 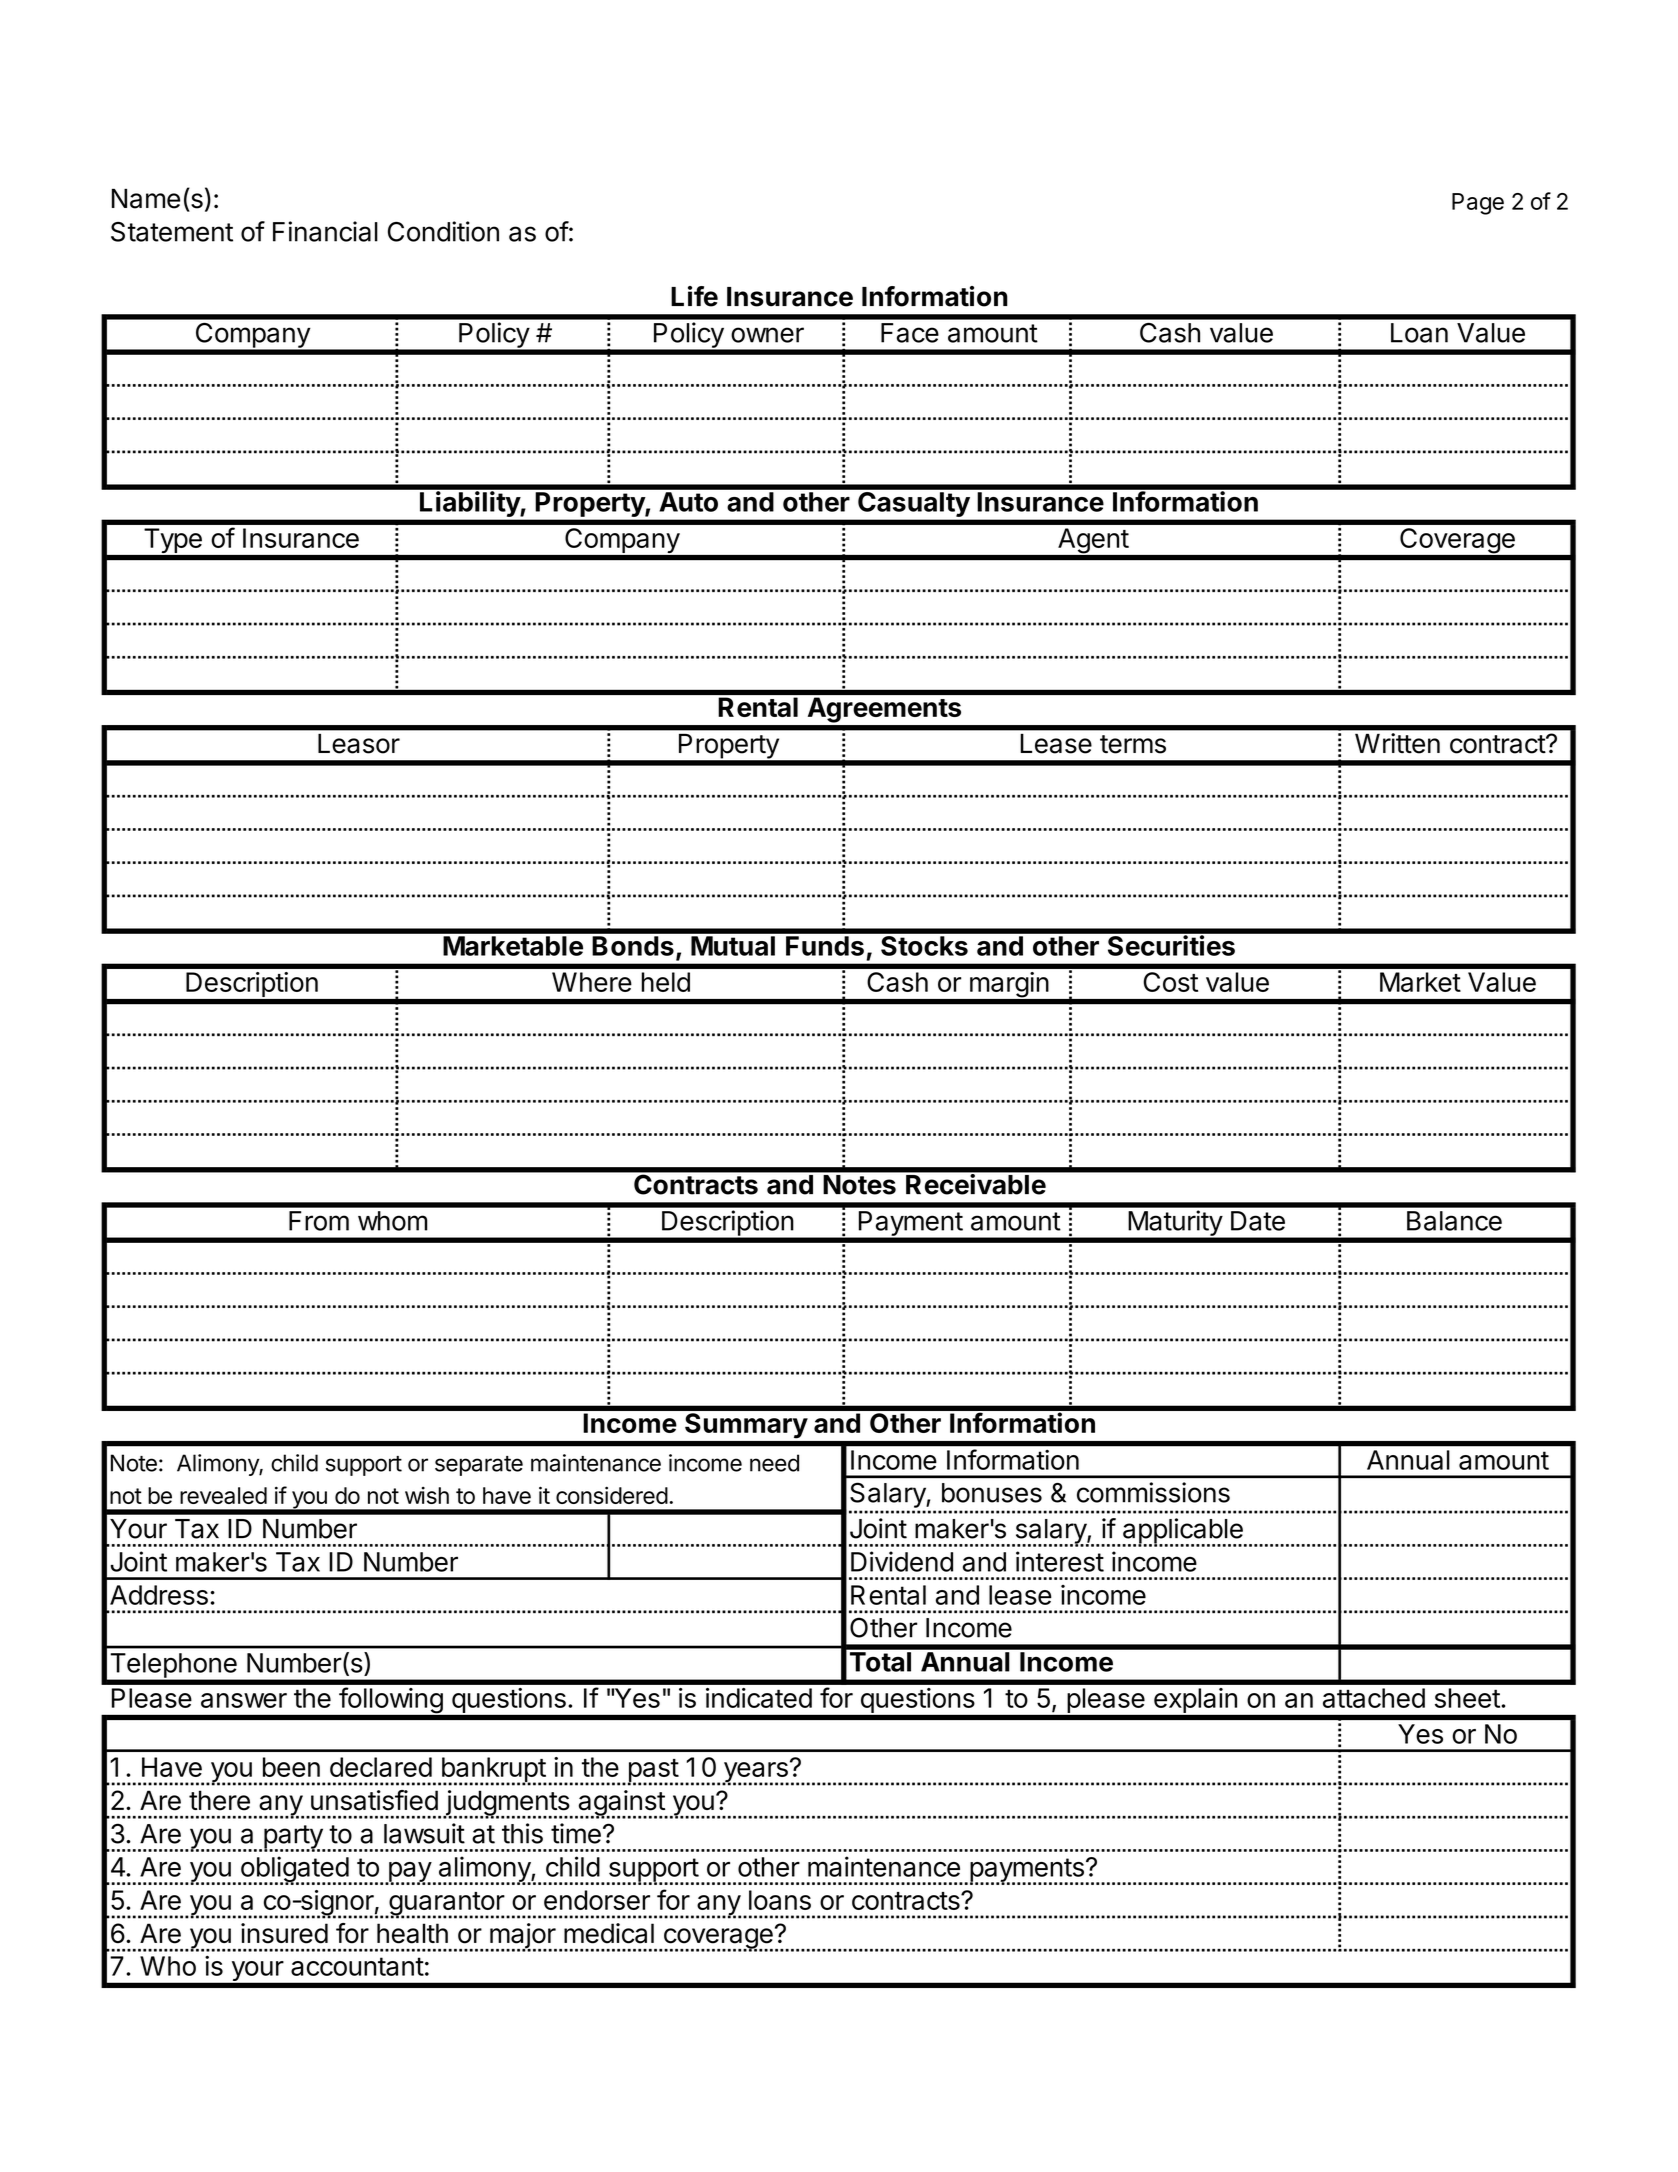 What do you see at coordinates (1374, 1698) in the screenshot?
I see `attached` at bounding box center [1374, 1698].
